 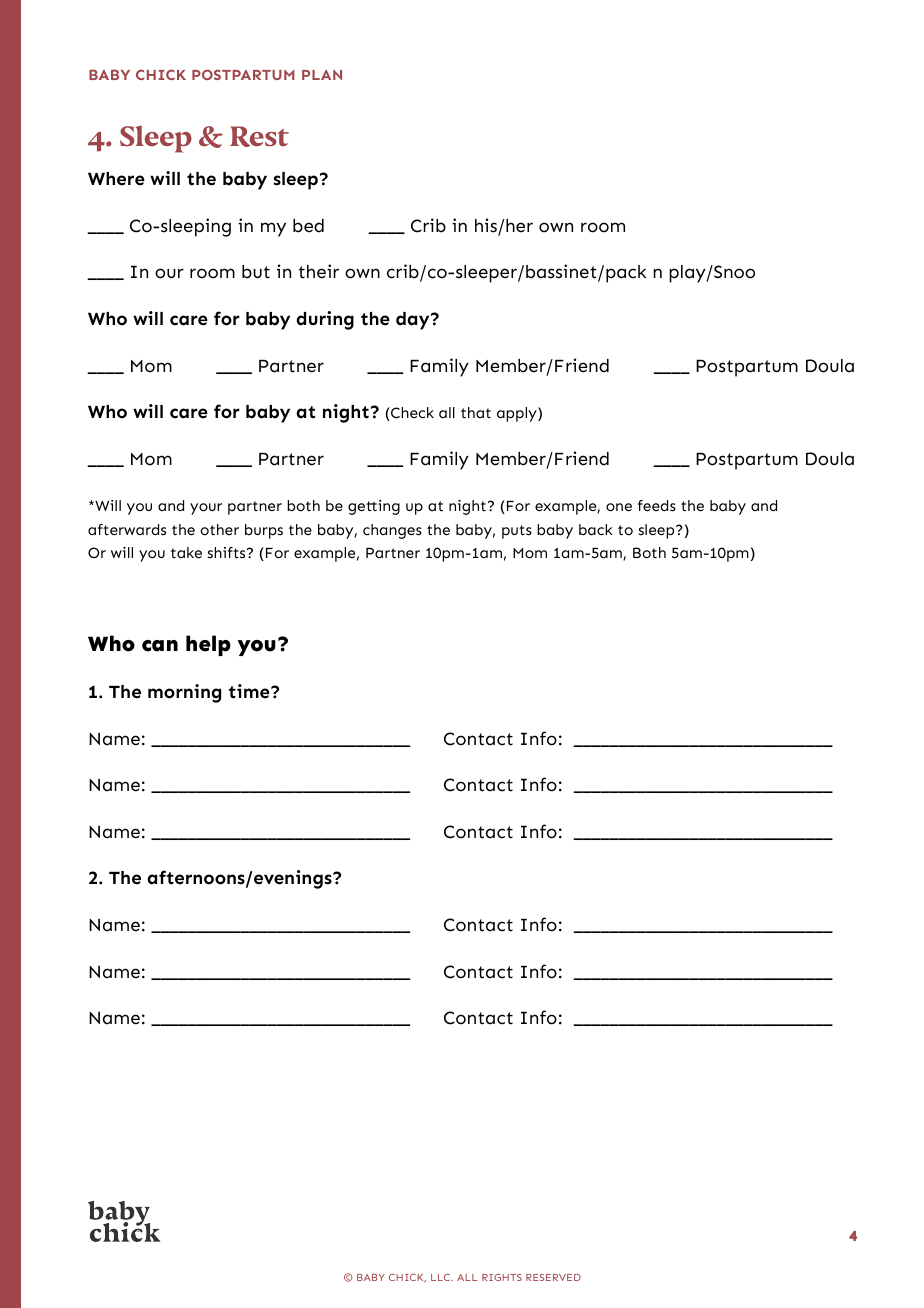 What do you see at coordinates (414, 321) in the document?
I see `day` at bounding box center [414, 321].
